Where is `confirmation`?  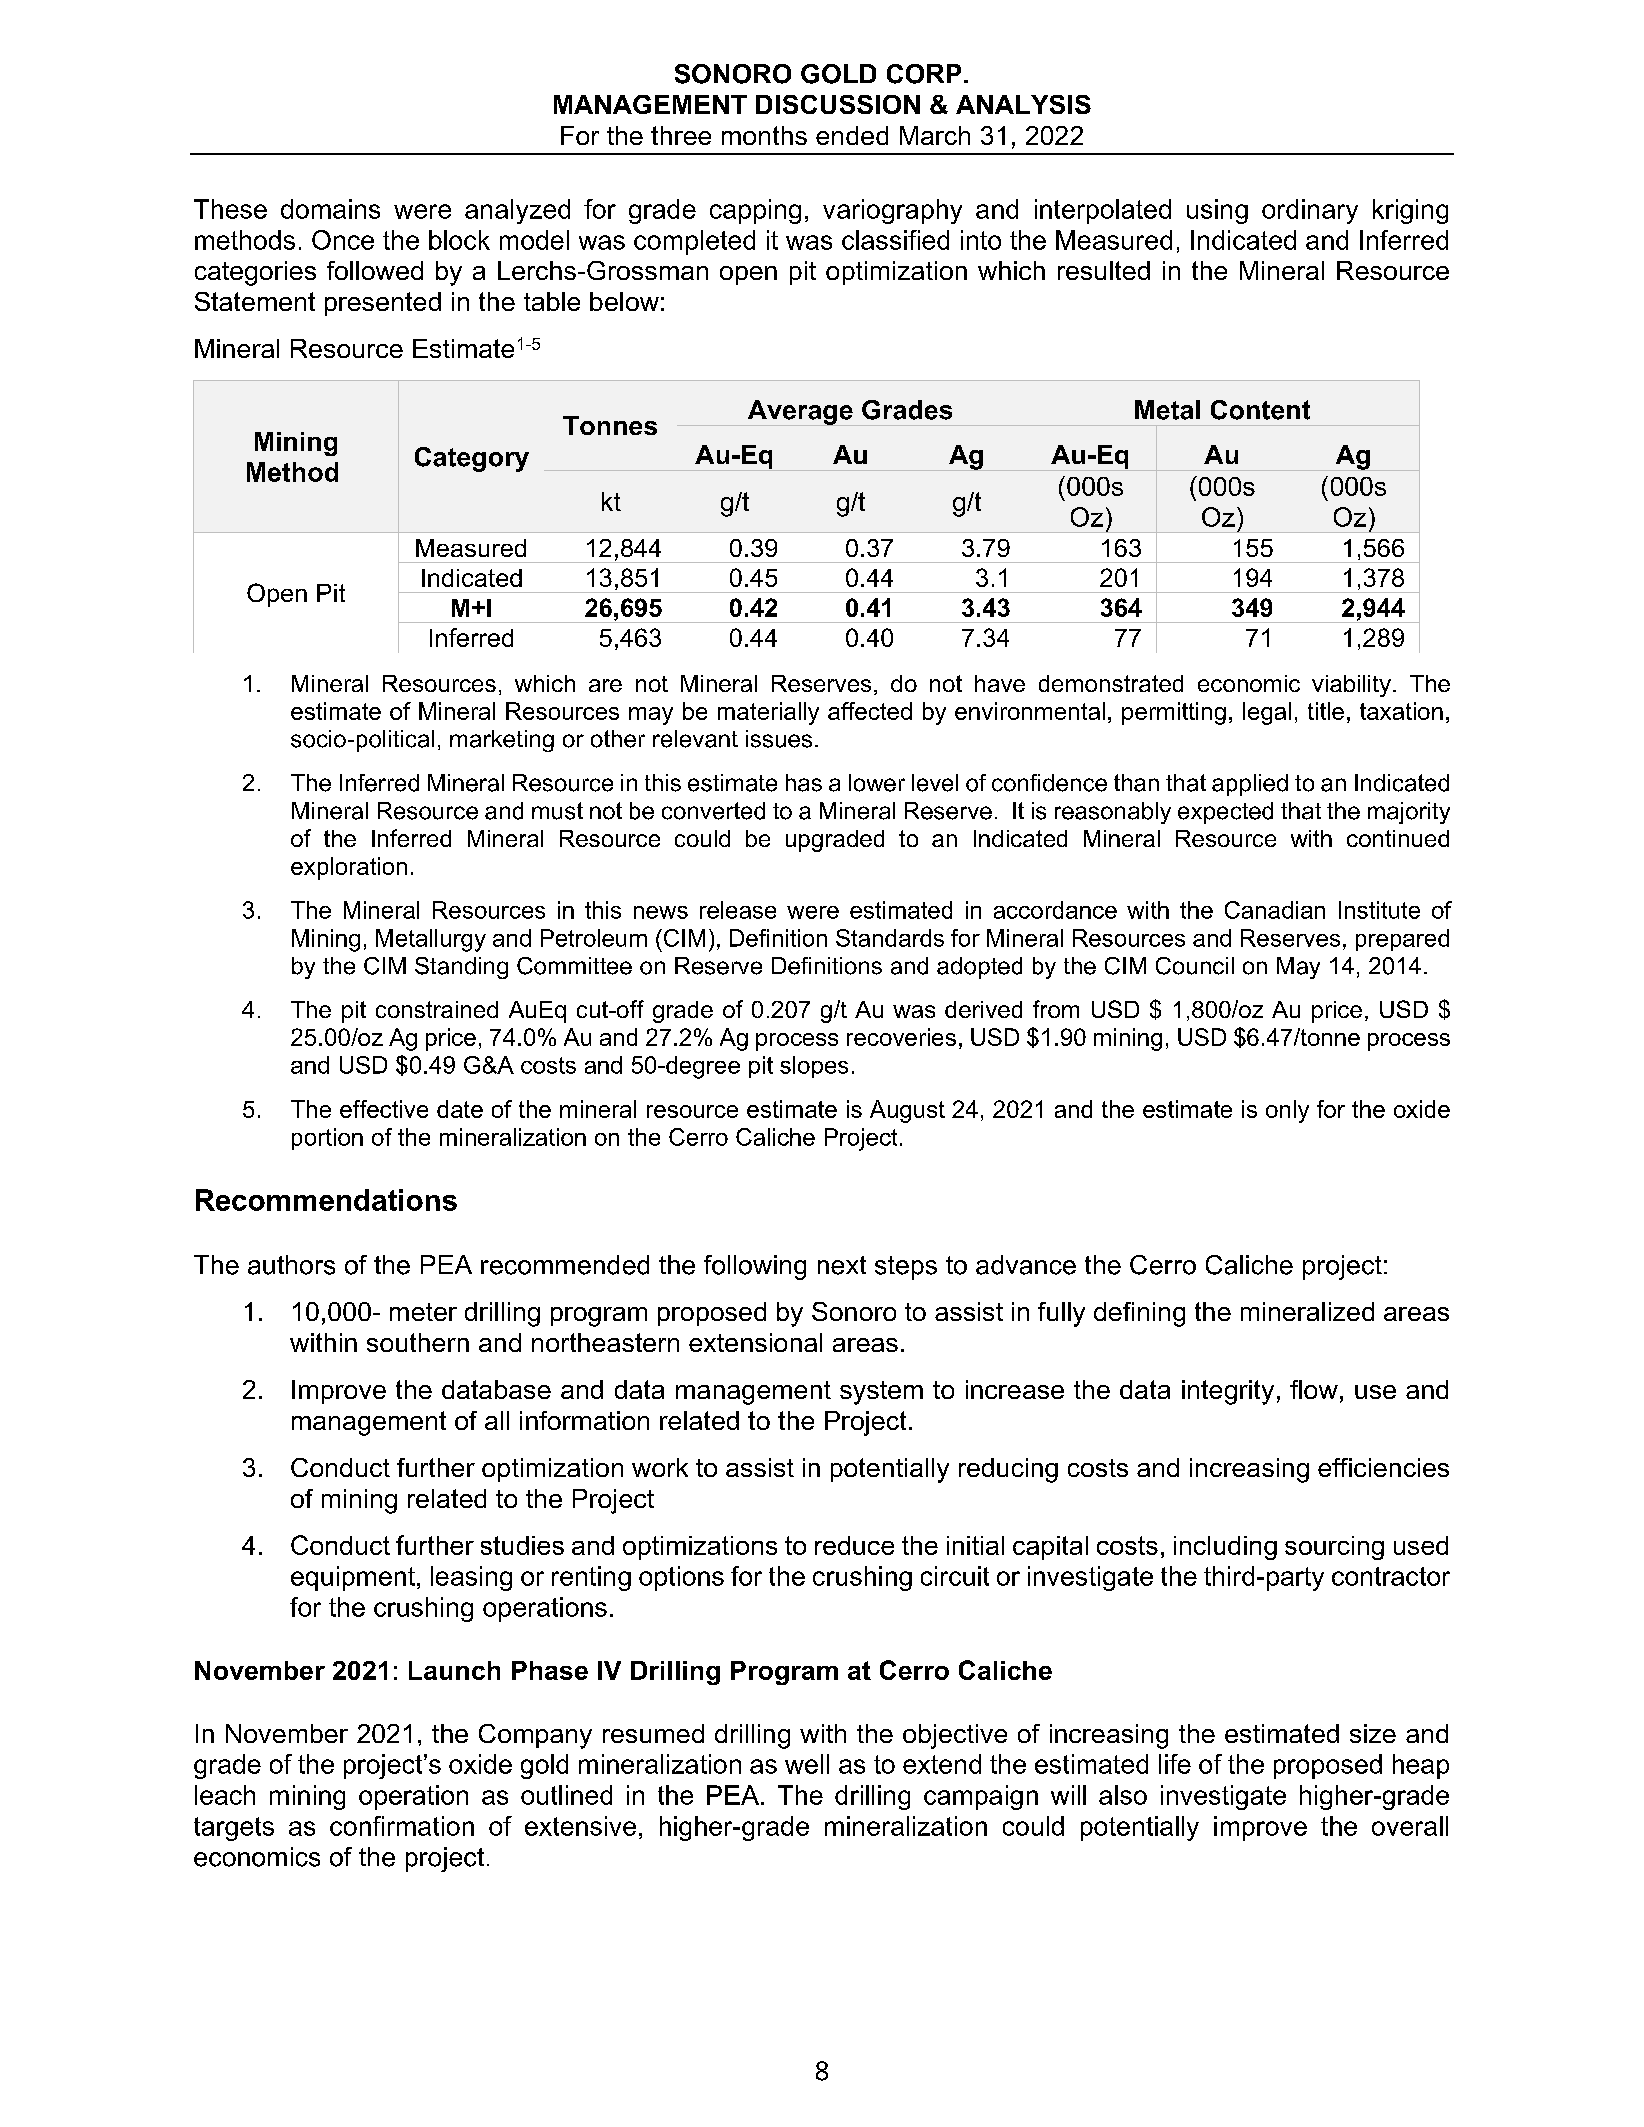 confirmation is located at coordinates (402, 1826).
